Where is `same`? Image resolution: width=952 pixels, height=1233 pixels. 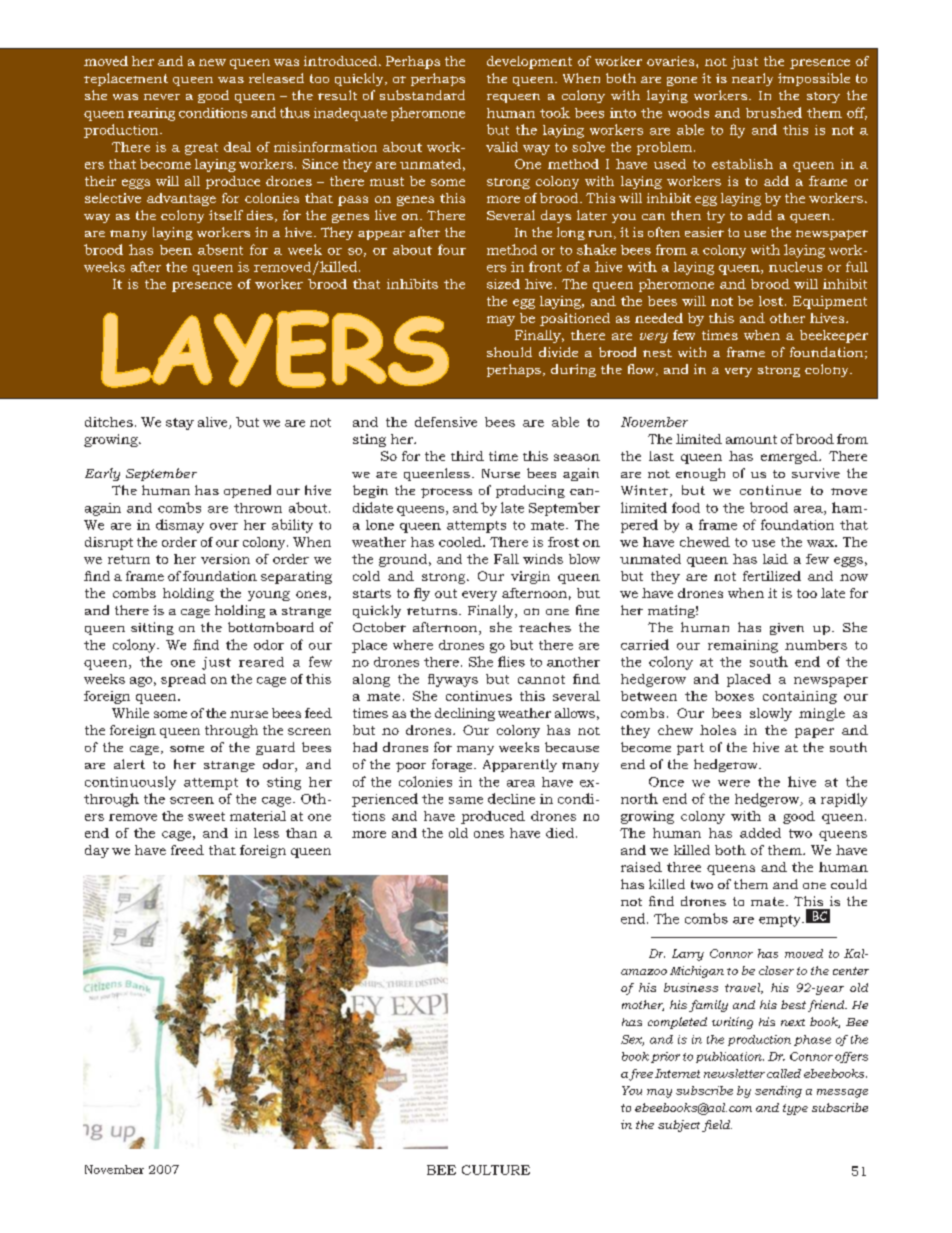
same is located at coordinates (466, 800).
